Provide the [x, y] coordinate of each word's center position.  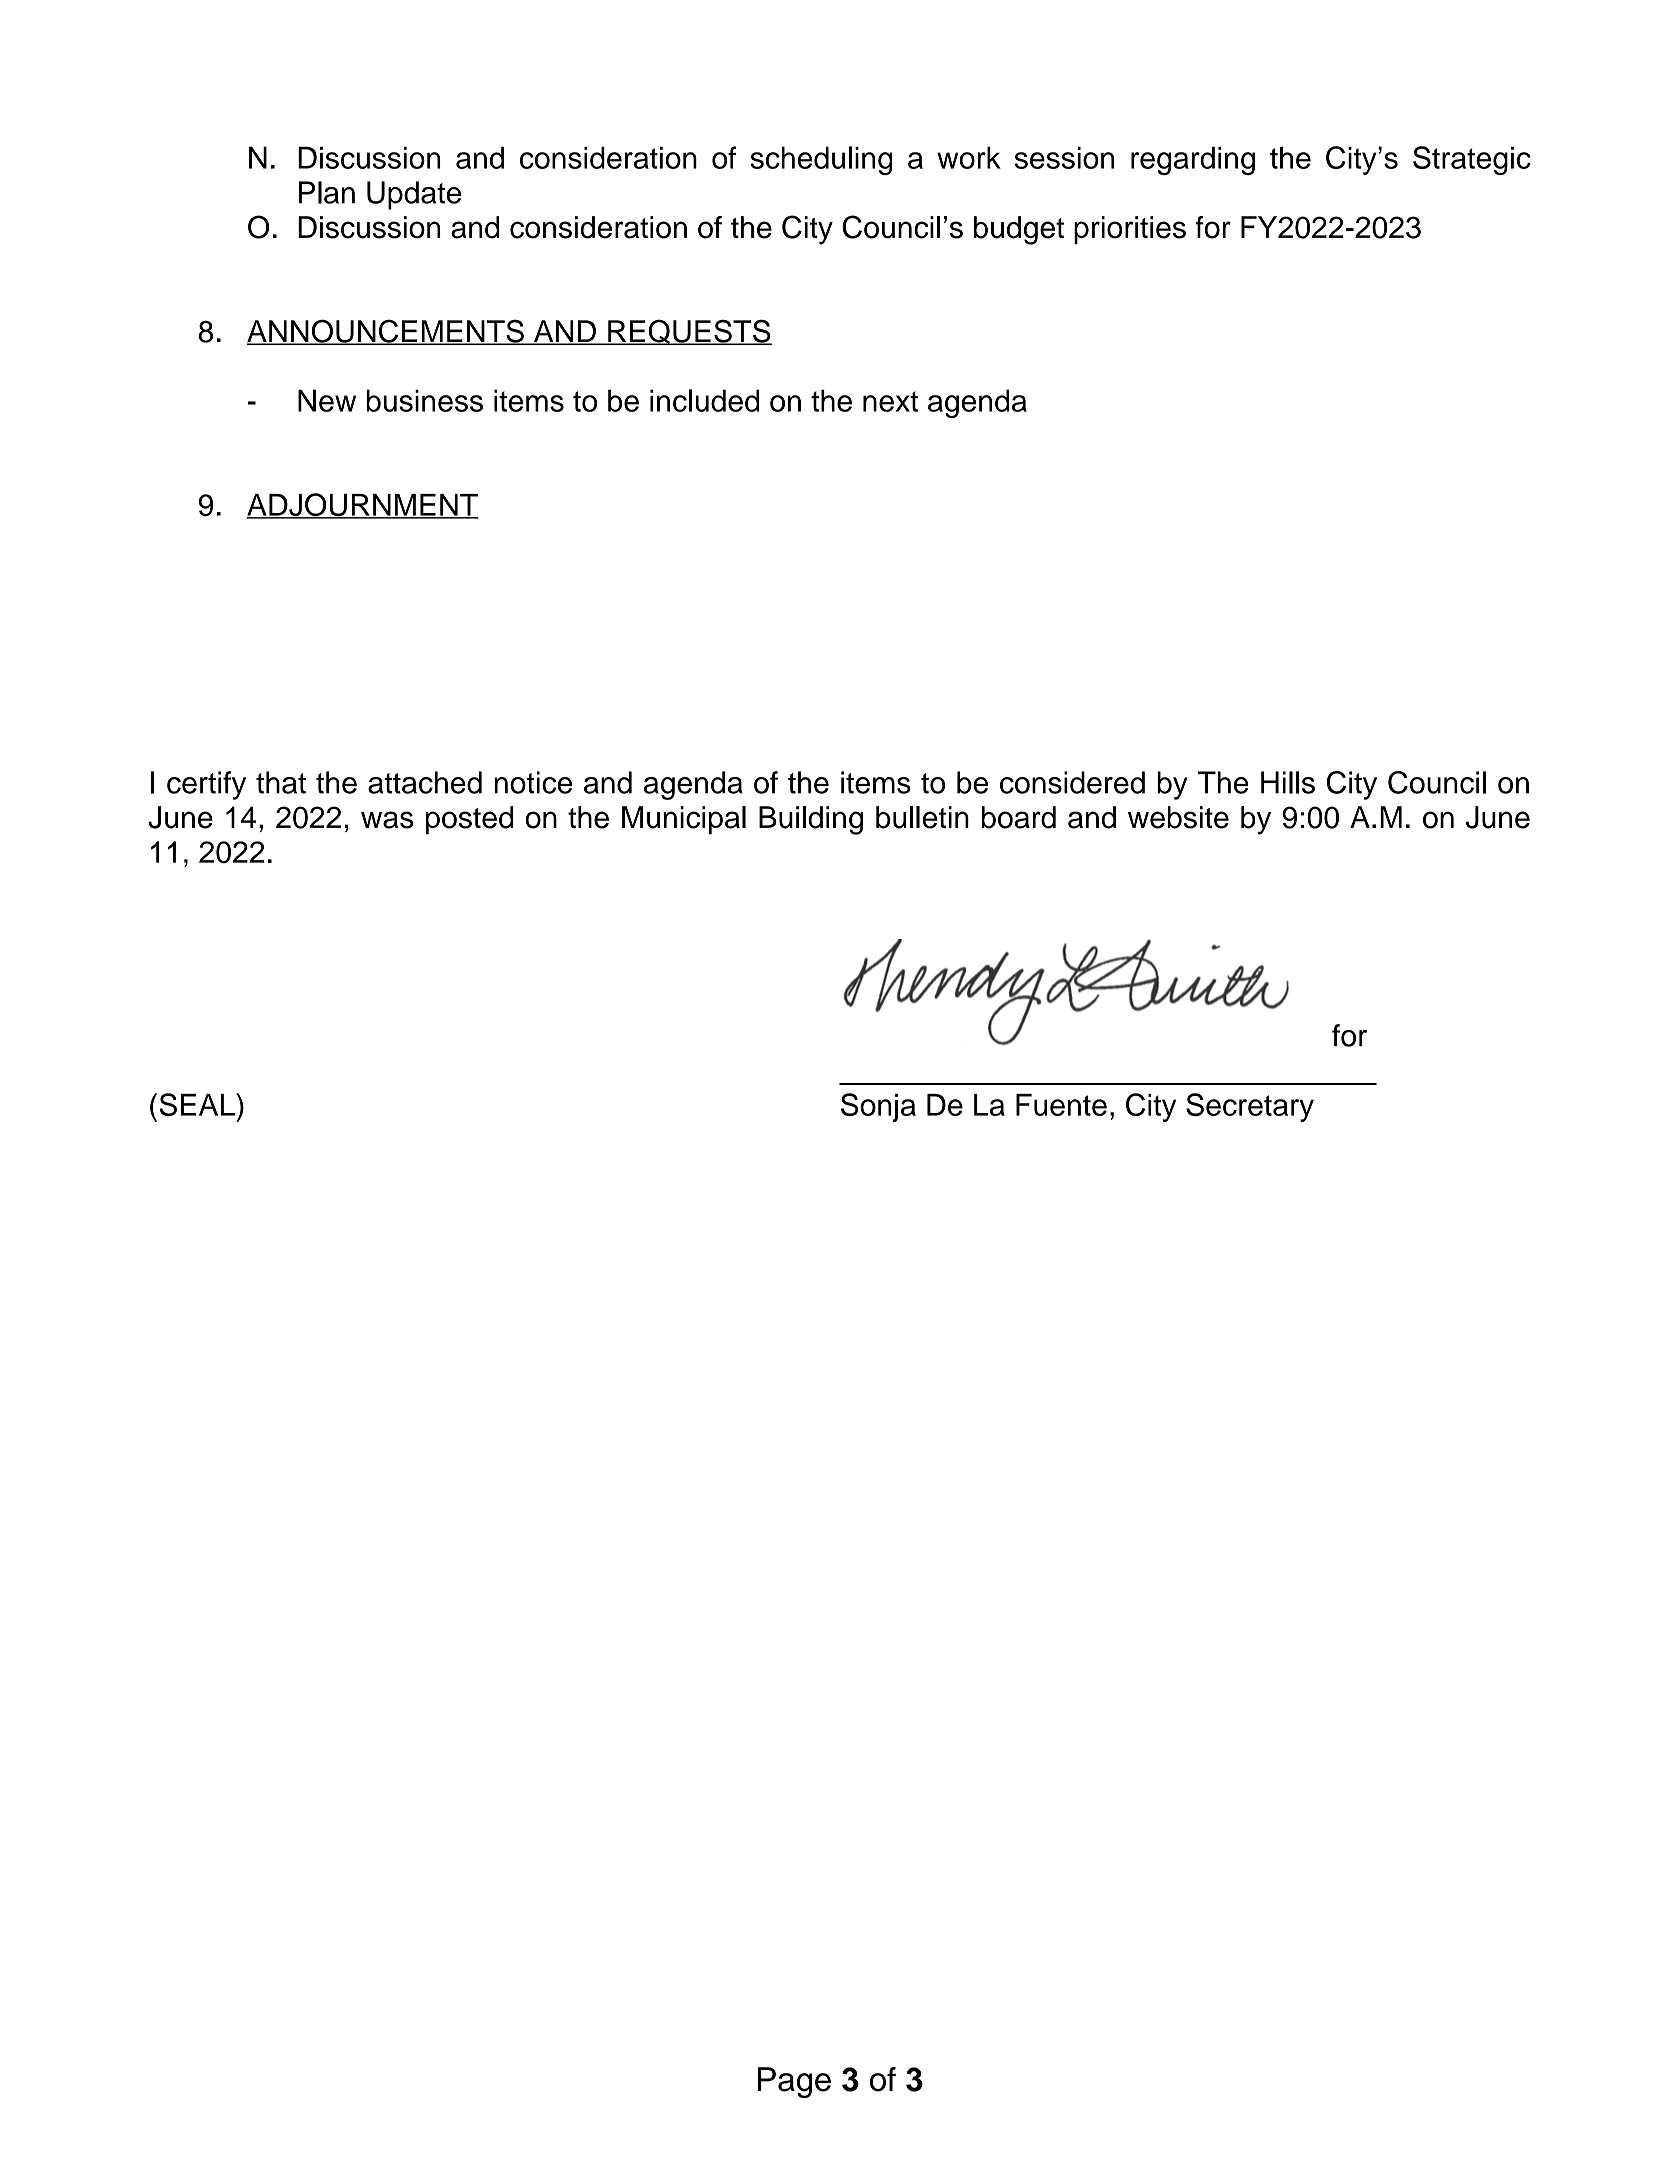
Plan [327, 192]
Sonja [878, 1107]
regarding [1193, 161]
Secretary [1250, 1107]
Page [794, 2082]
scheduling [821, 160]
